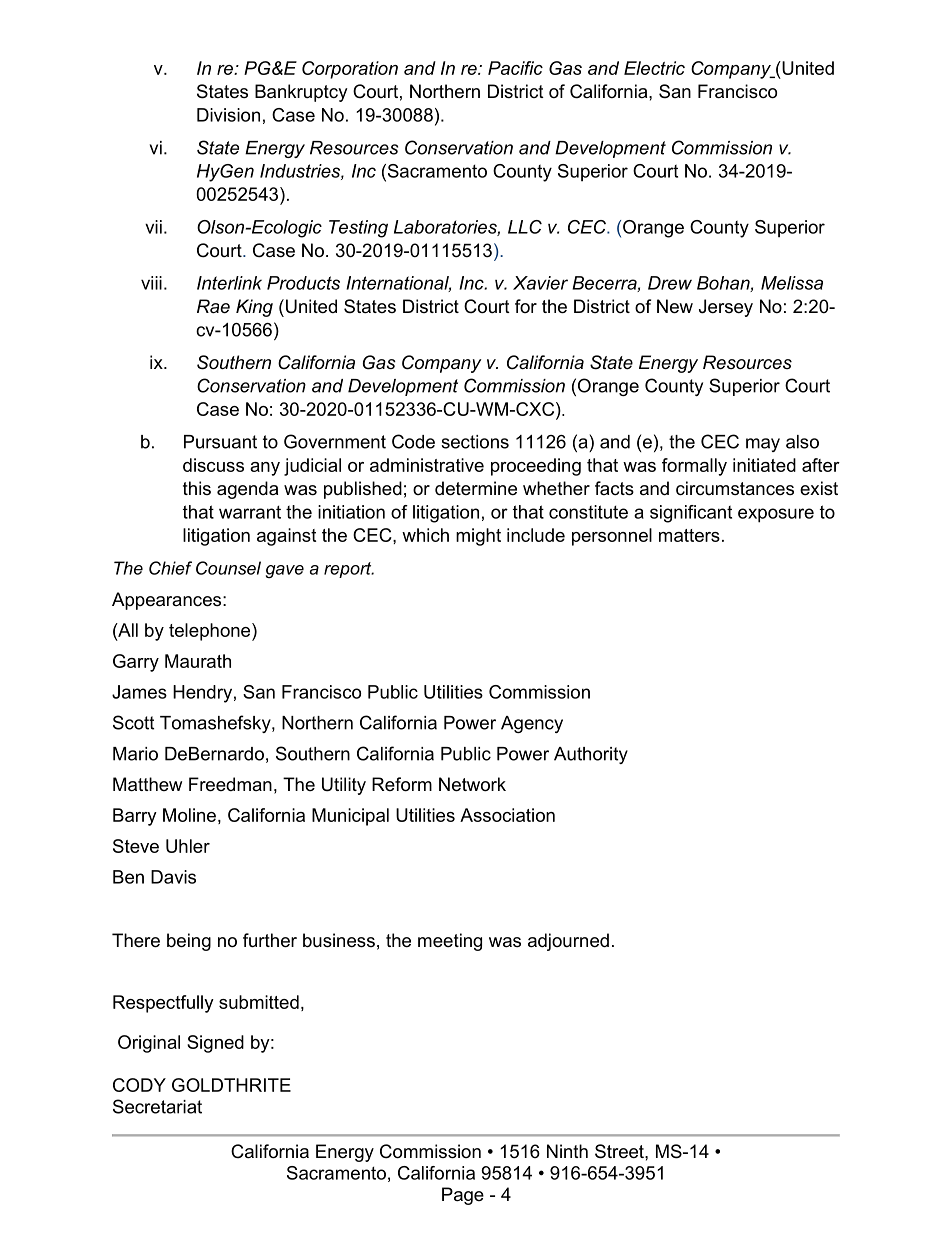  What do you see at coordinates (189, 942) in the screenshot?
I see `being` at bounding box center [189, 942].
